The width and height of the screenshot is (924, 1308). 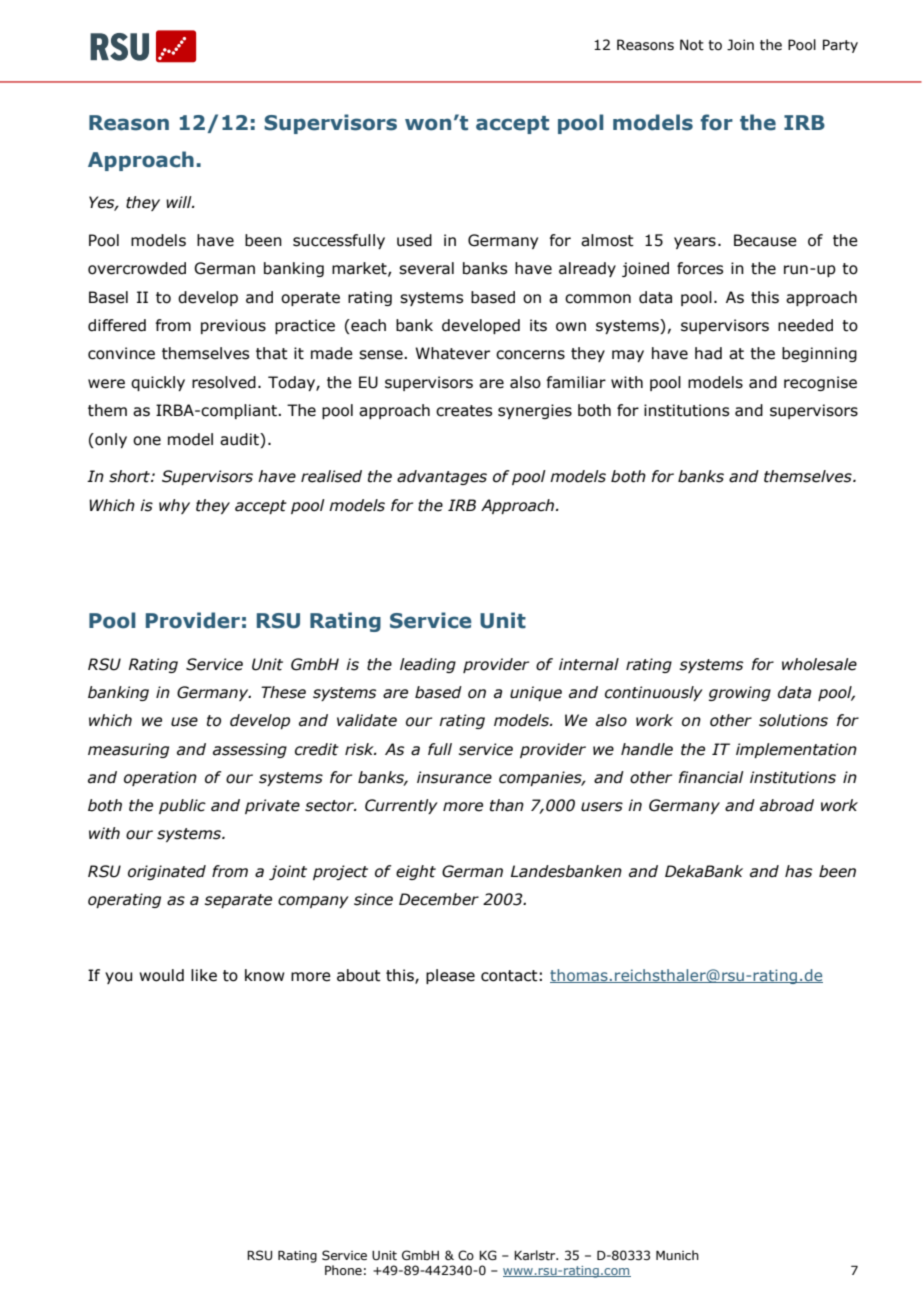 I want to click on will, so click(x=180, y=202).
